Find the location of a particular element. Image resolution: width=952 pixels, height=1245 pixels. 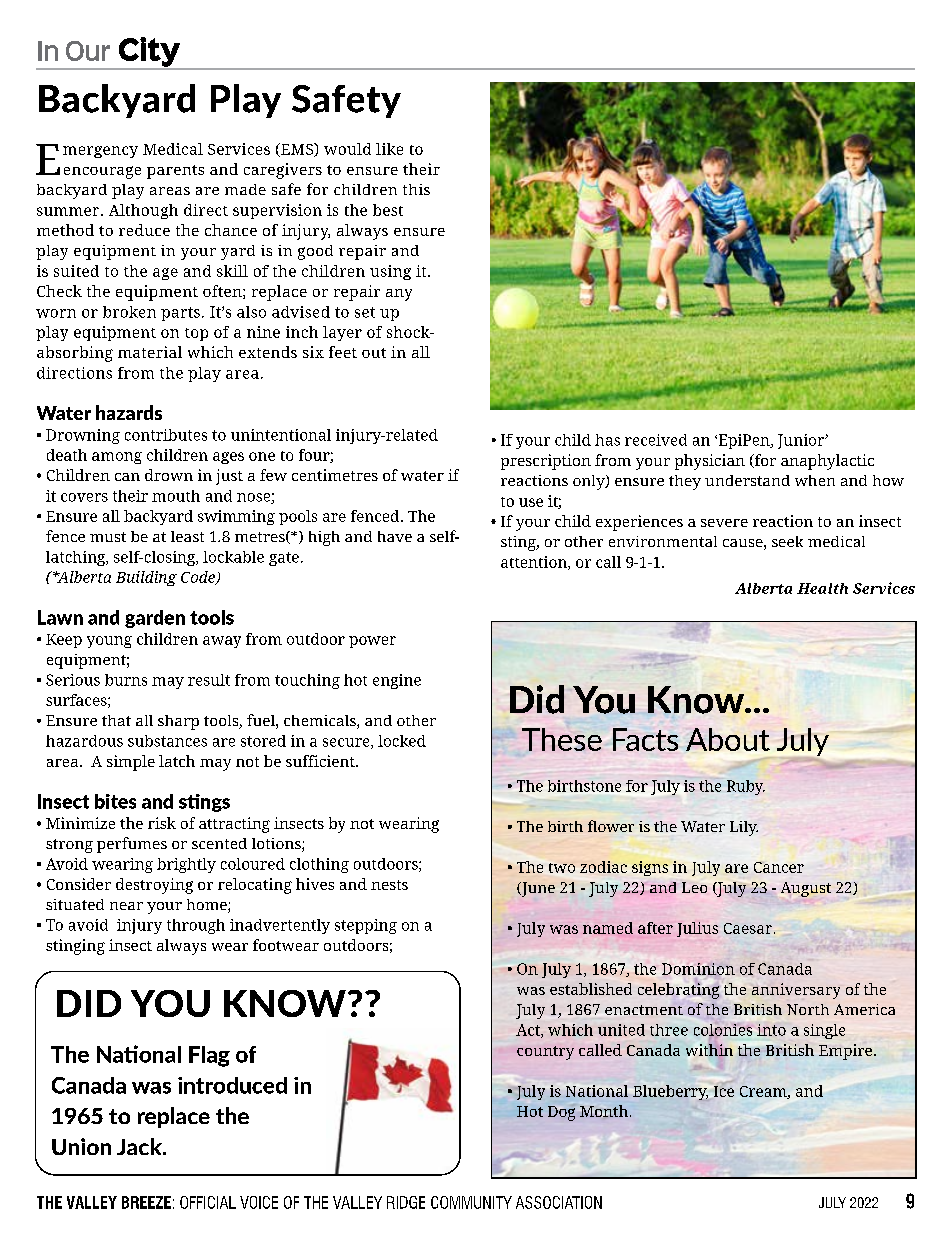

locked is located at coordinates (402, 741).
